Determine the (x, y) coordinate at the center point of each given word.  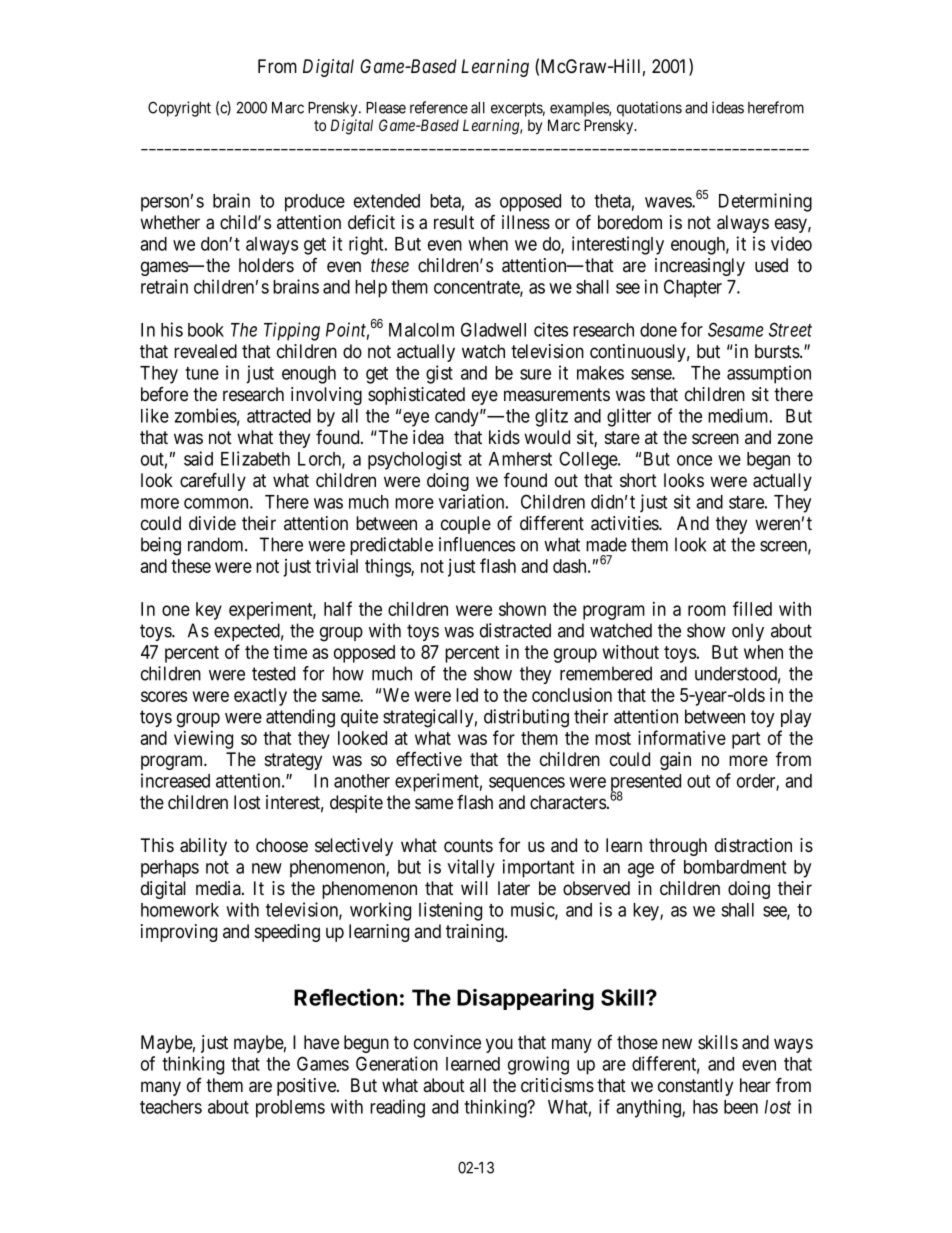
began (768, 461)
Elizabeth (255, 458)
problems (290, 1109)
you (499, 1045)
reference (439, 107)
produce (315, 203)
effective (429, 759)
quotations (649, 109)
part (746, 740)
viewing (203, 740)
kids (504, 437)
